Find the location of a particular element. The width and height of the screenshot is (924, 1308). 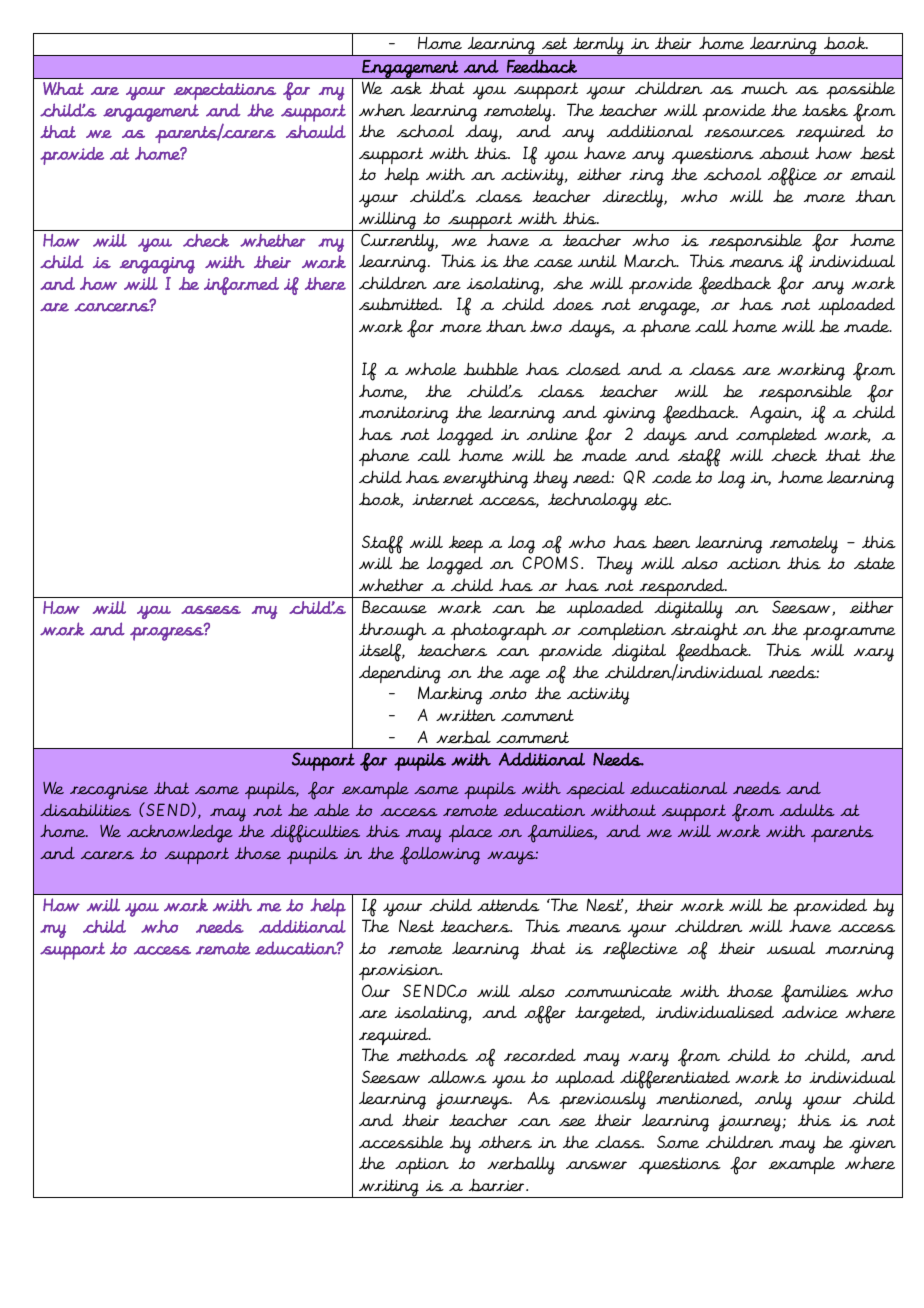

expectations is located at coordinates (225, 91).
